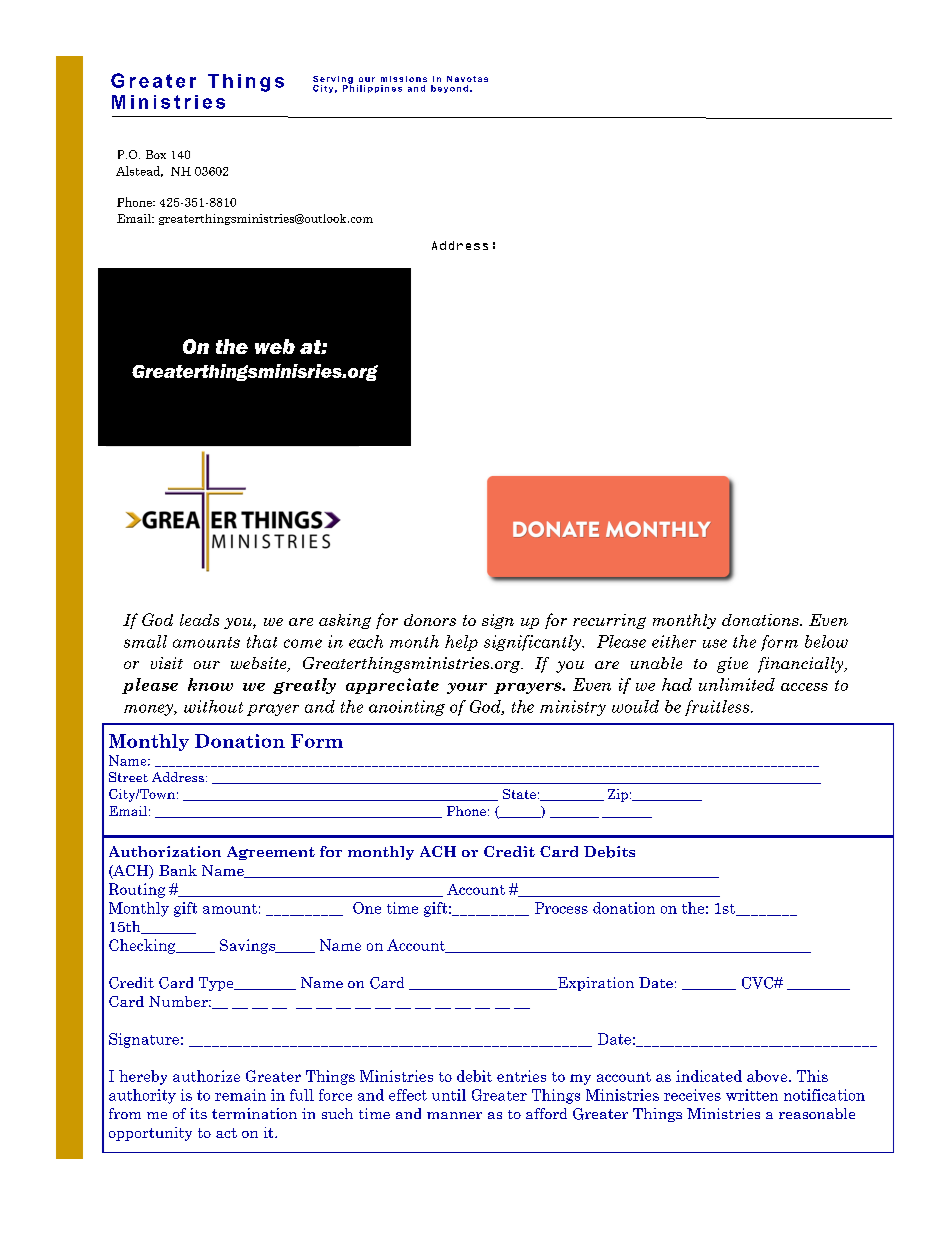 The width and height of the document is (952, 1233). I want to click on beyond, so click(449, 89).
